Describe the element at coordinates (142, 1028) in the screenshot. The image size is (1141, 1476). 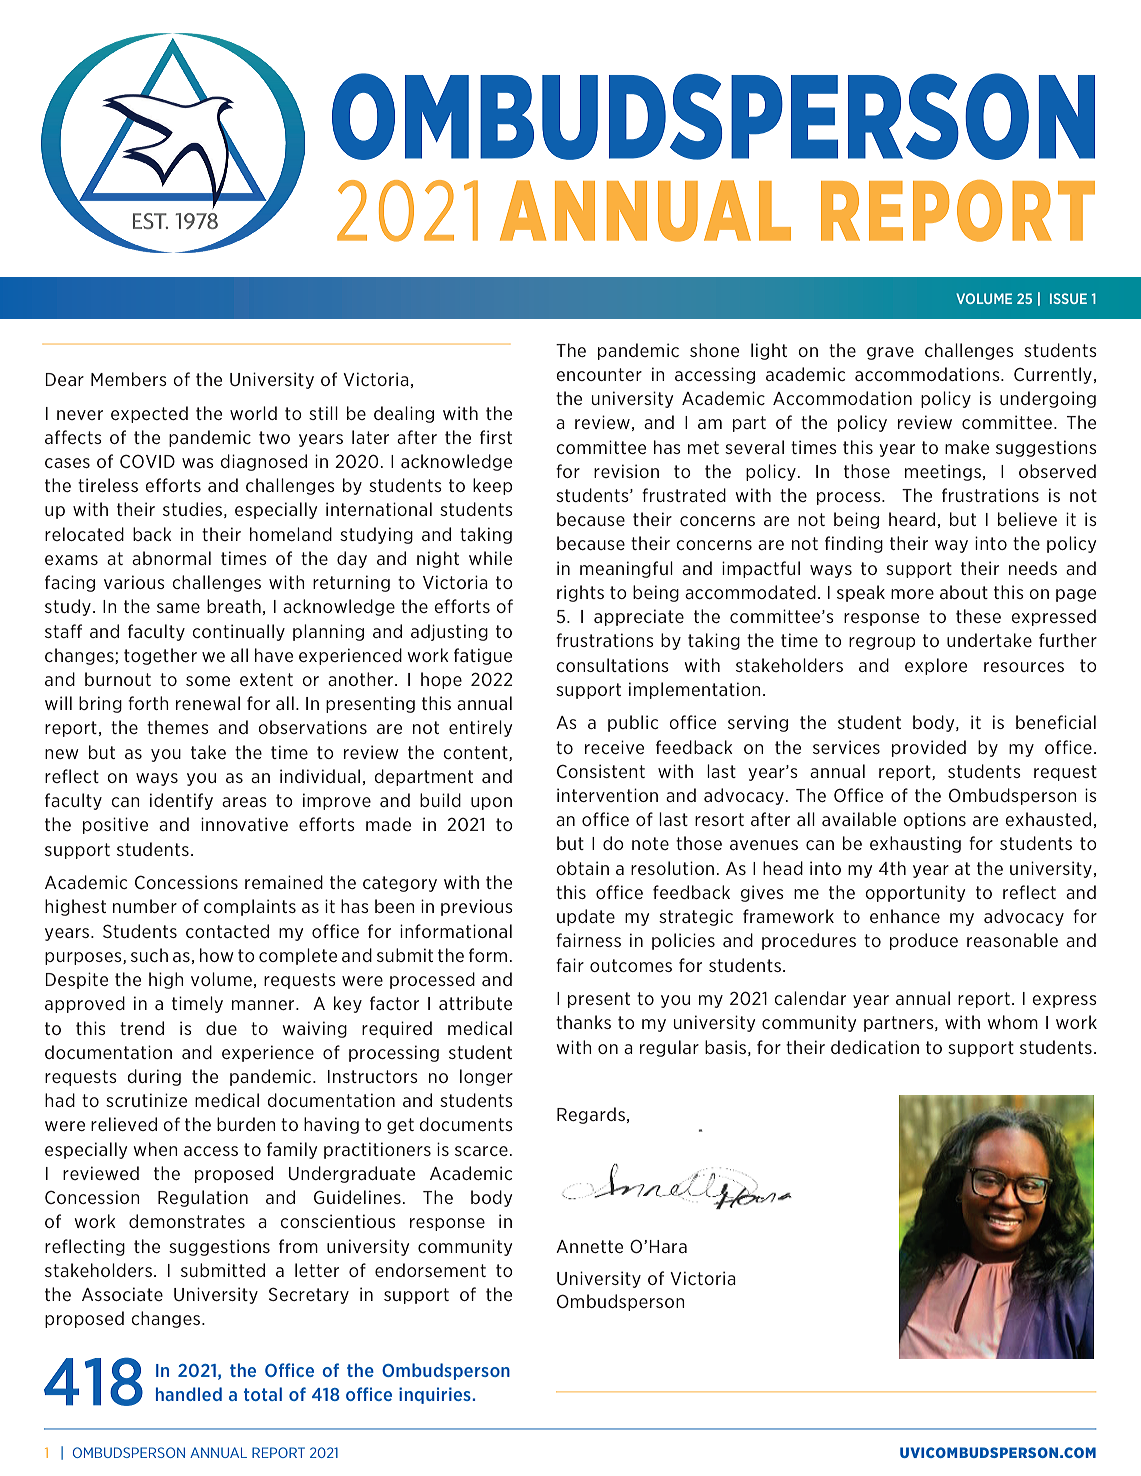
I see `trend` at that location.
